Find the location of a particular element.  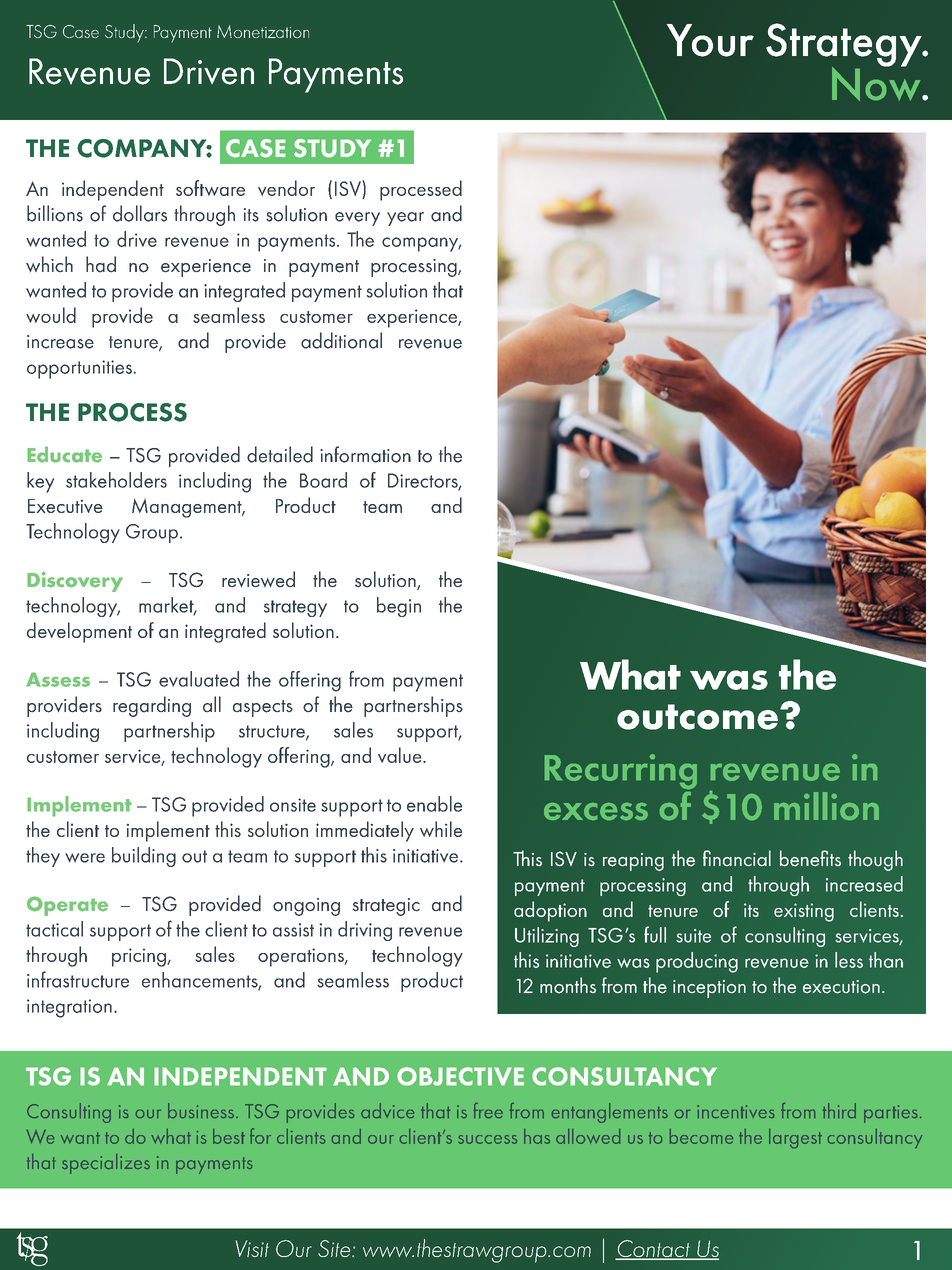

specializes is located at coordinates (106, 1164).
